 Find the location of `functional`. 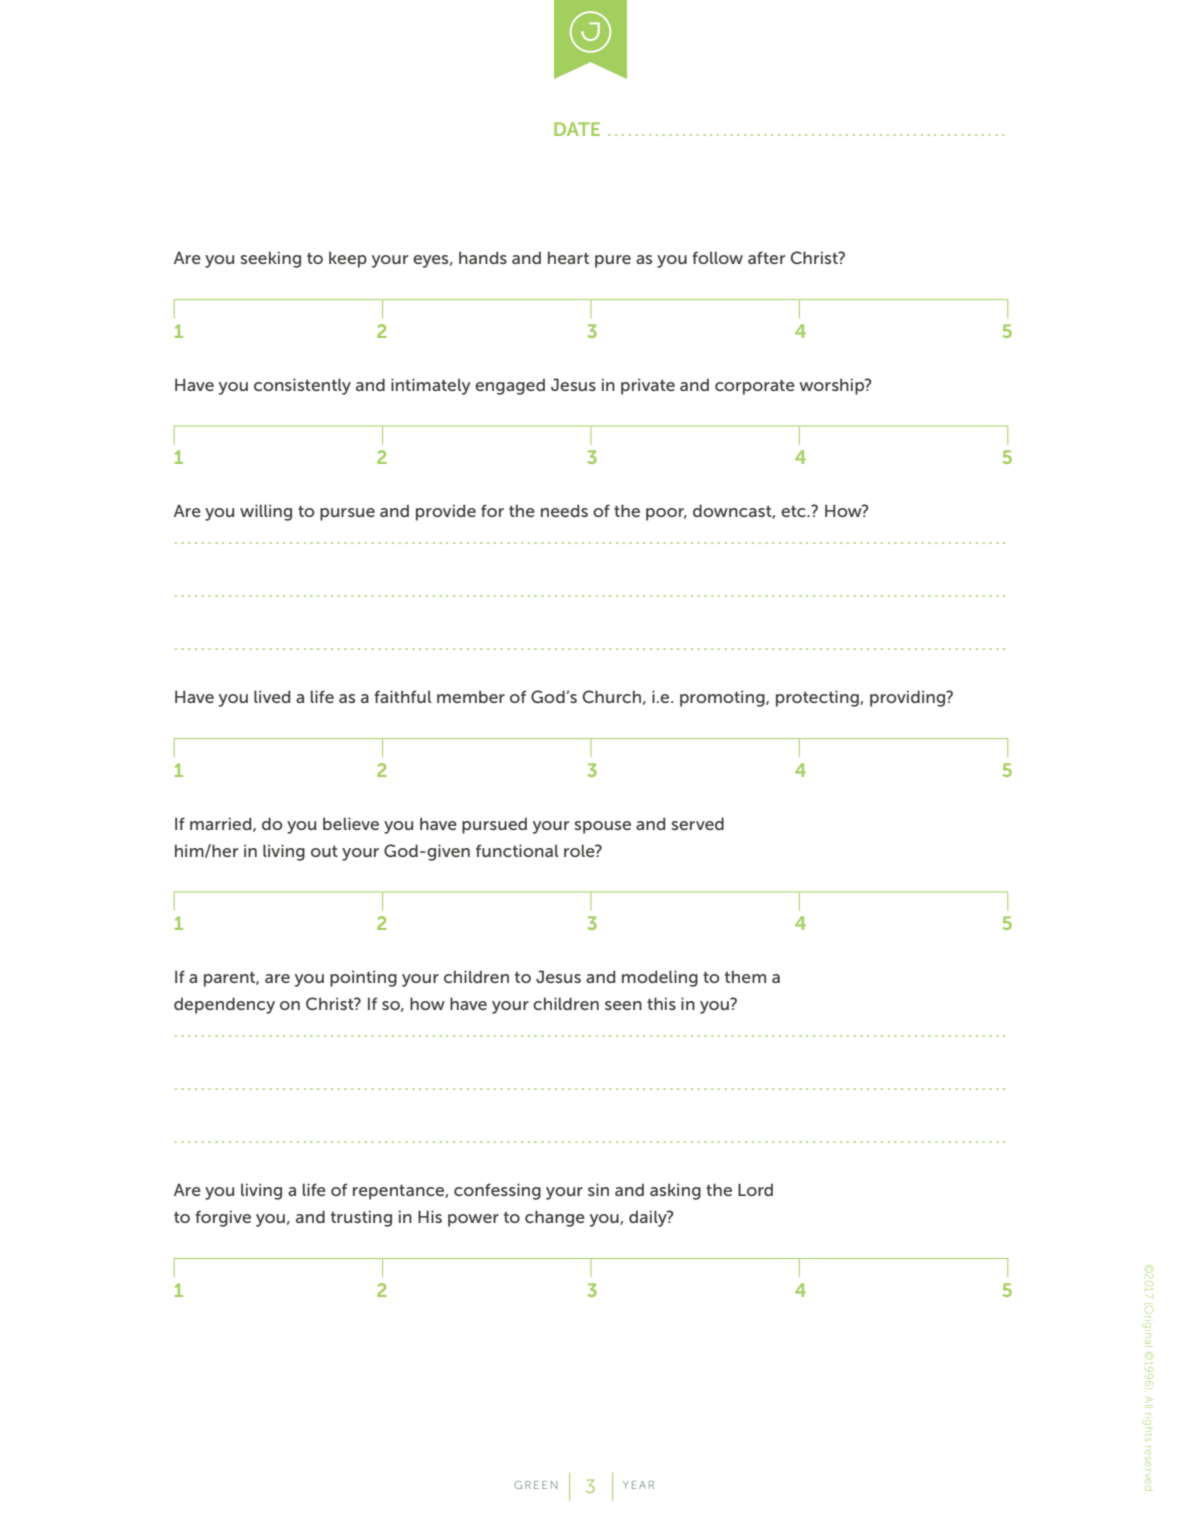

functional is located at coordinates (517, 850).
